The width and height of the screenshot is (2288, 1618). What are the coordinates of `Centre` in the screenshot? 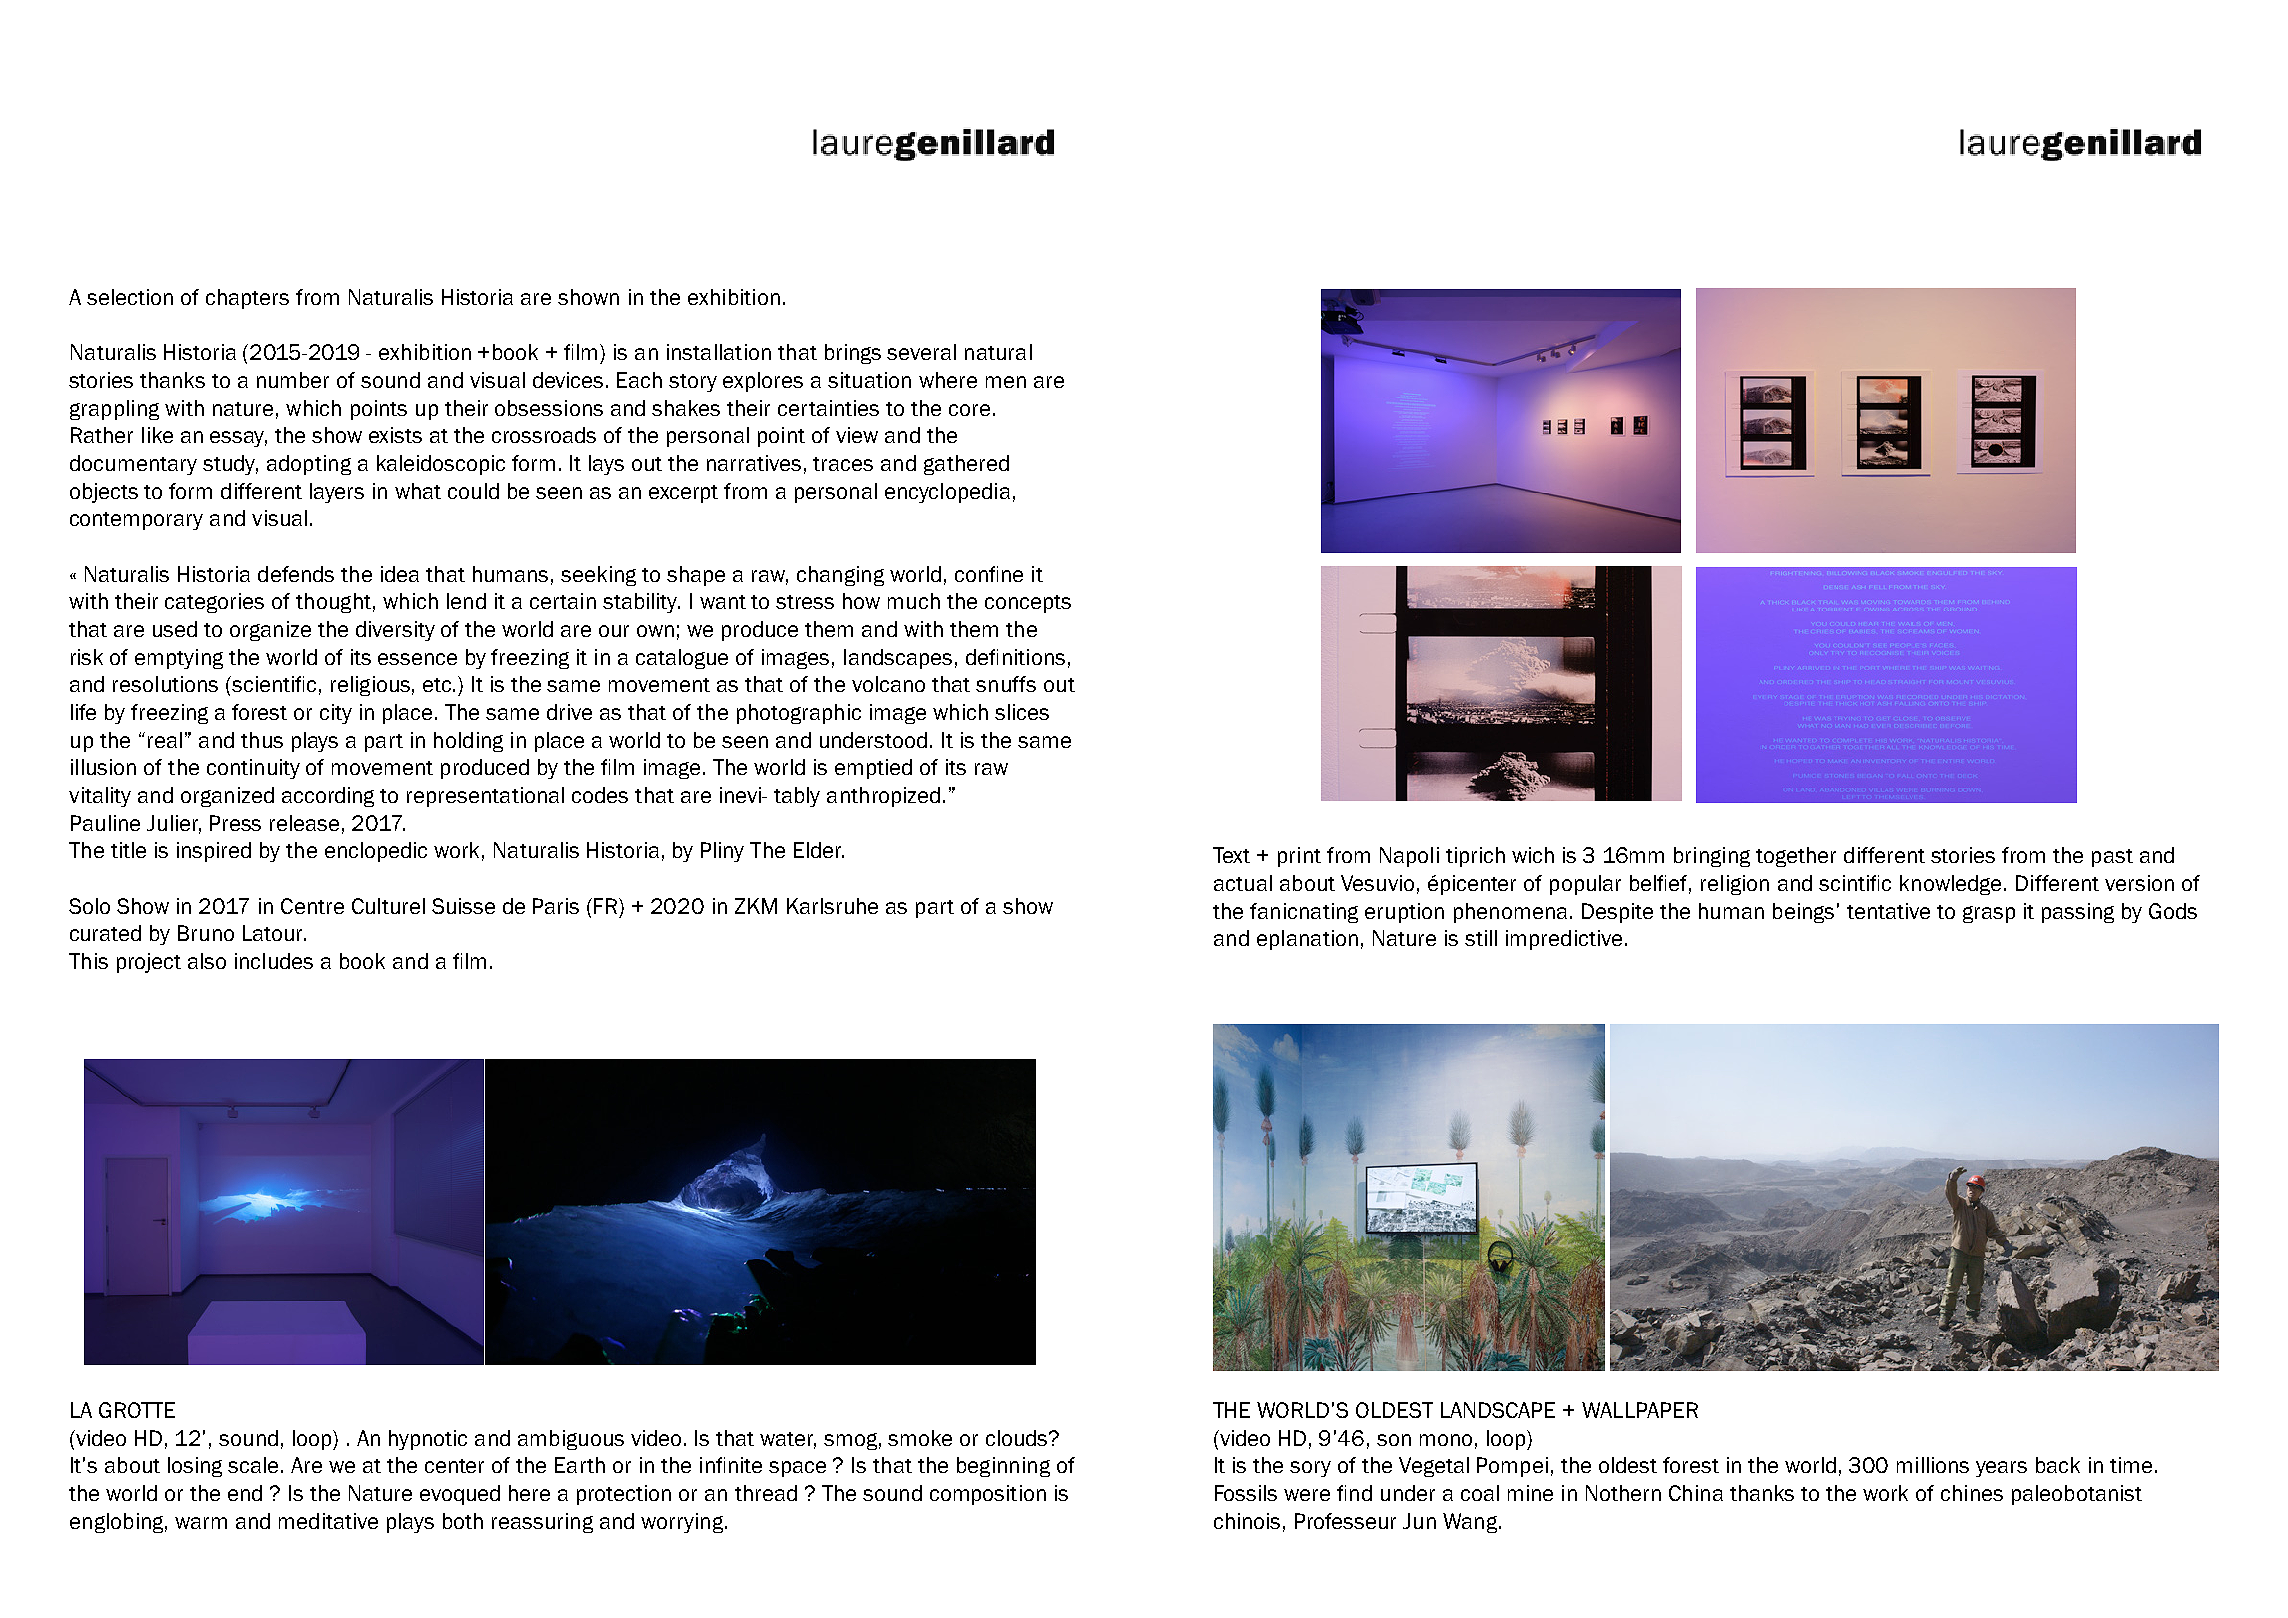 It's located at (312, 906).
